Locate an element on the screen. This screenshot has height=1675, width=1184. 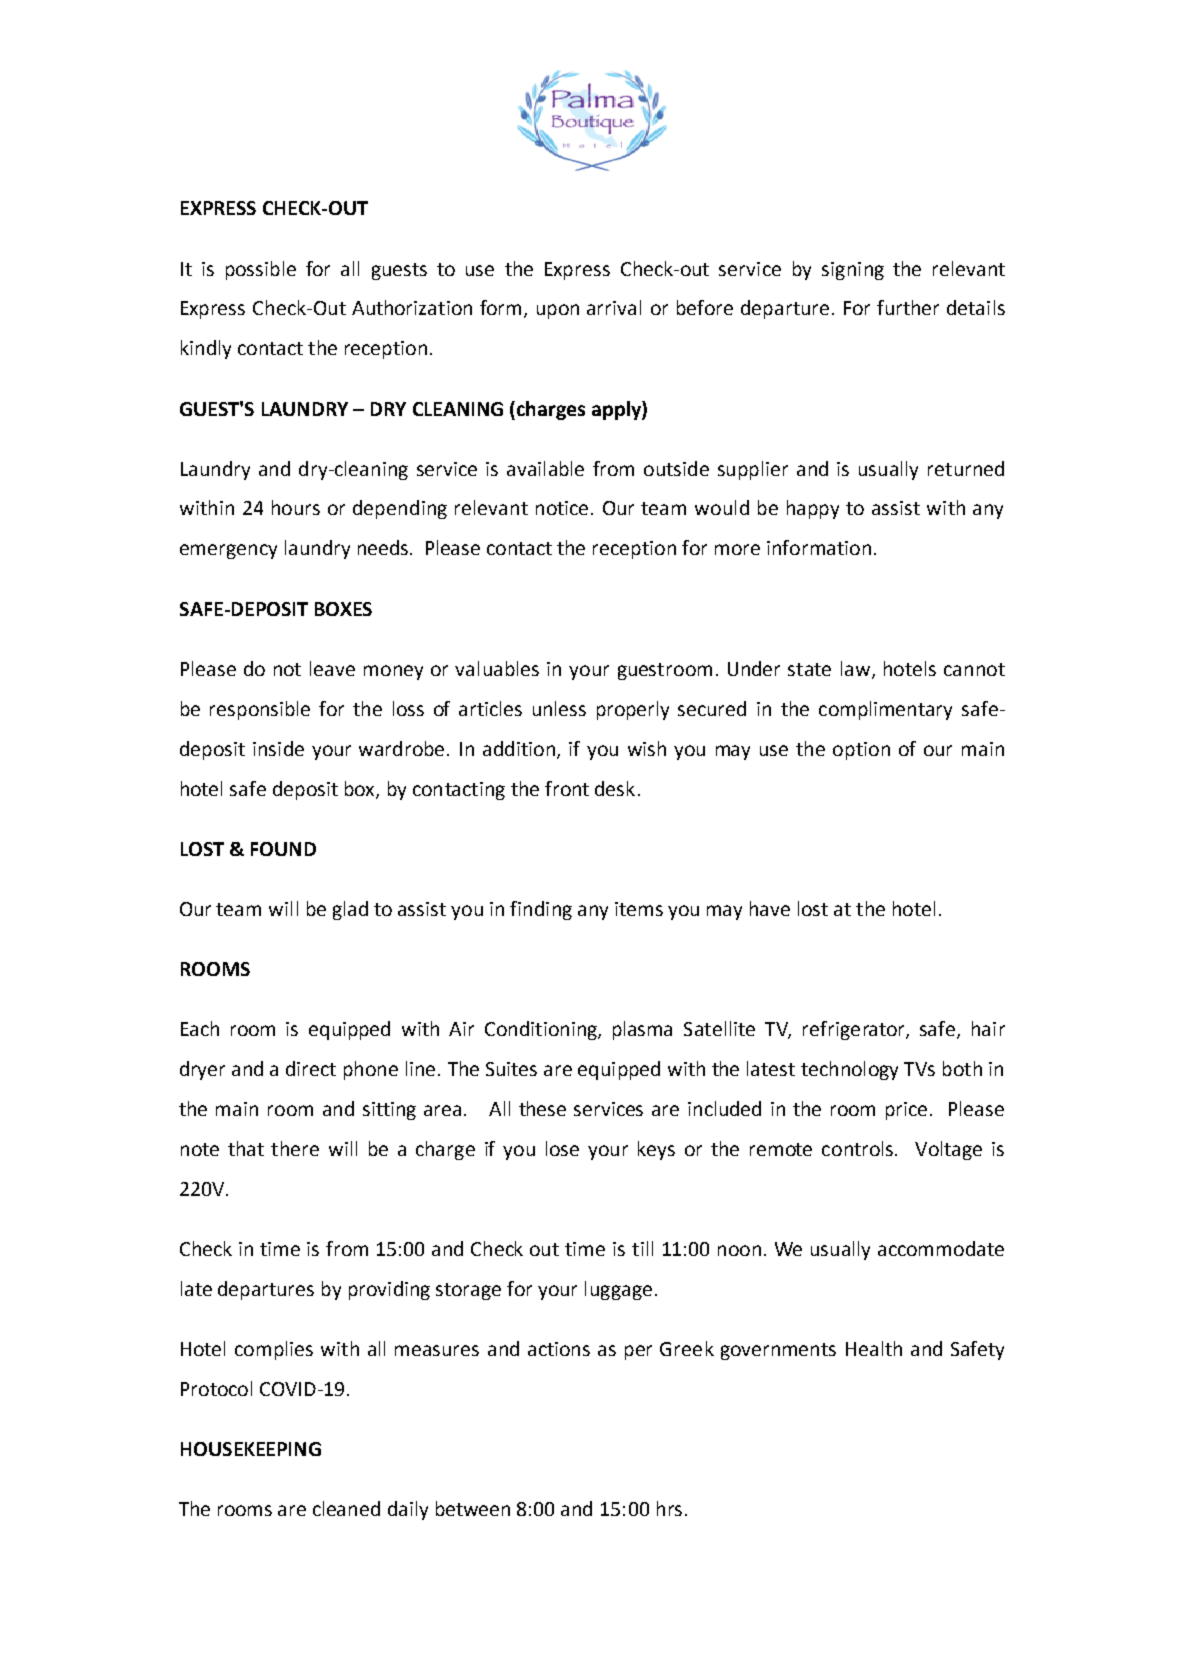
possible is located at coordinates (261, 270).
